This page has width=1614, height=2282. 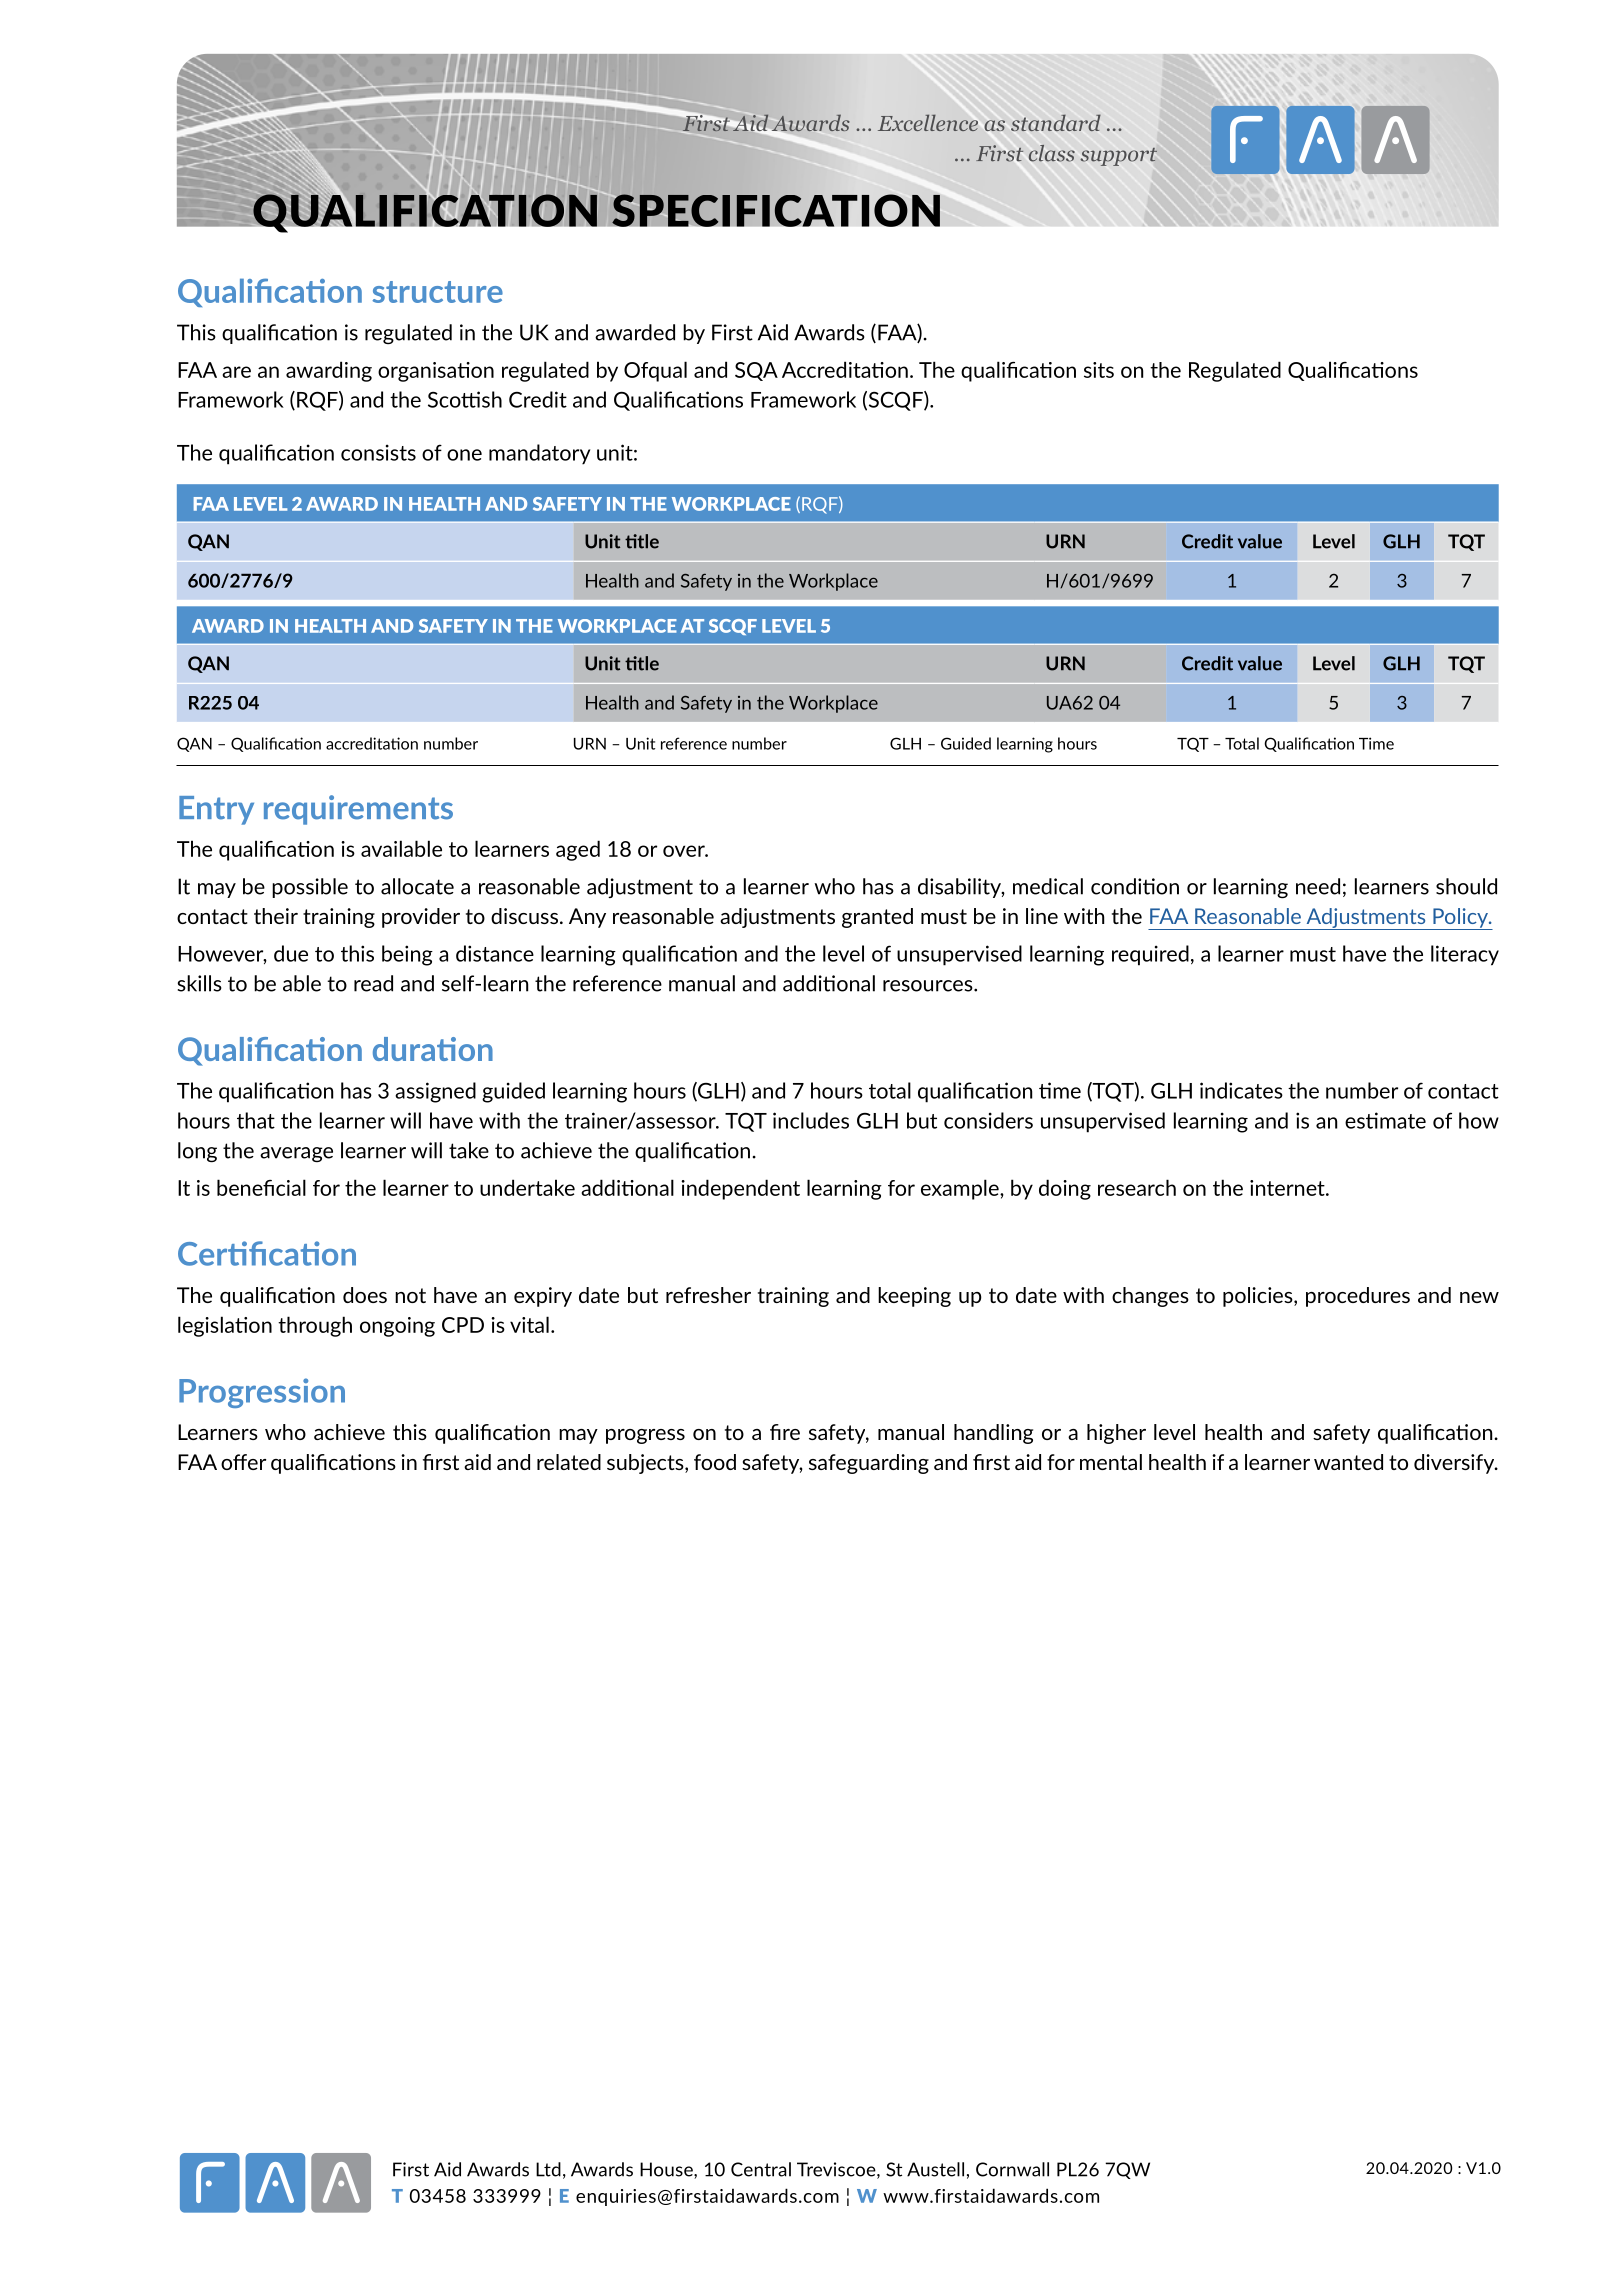 What do you see at coordinates (1099, 370) in the page?
I see `sits` at bounding box center [1099, 370].
